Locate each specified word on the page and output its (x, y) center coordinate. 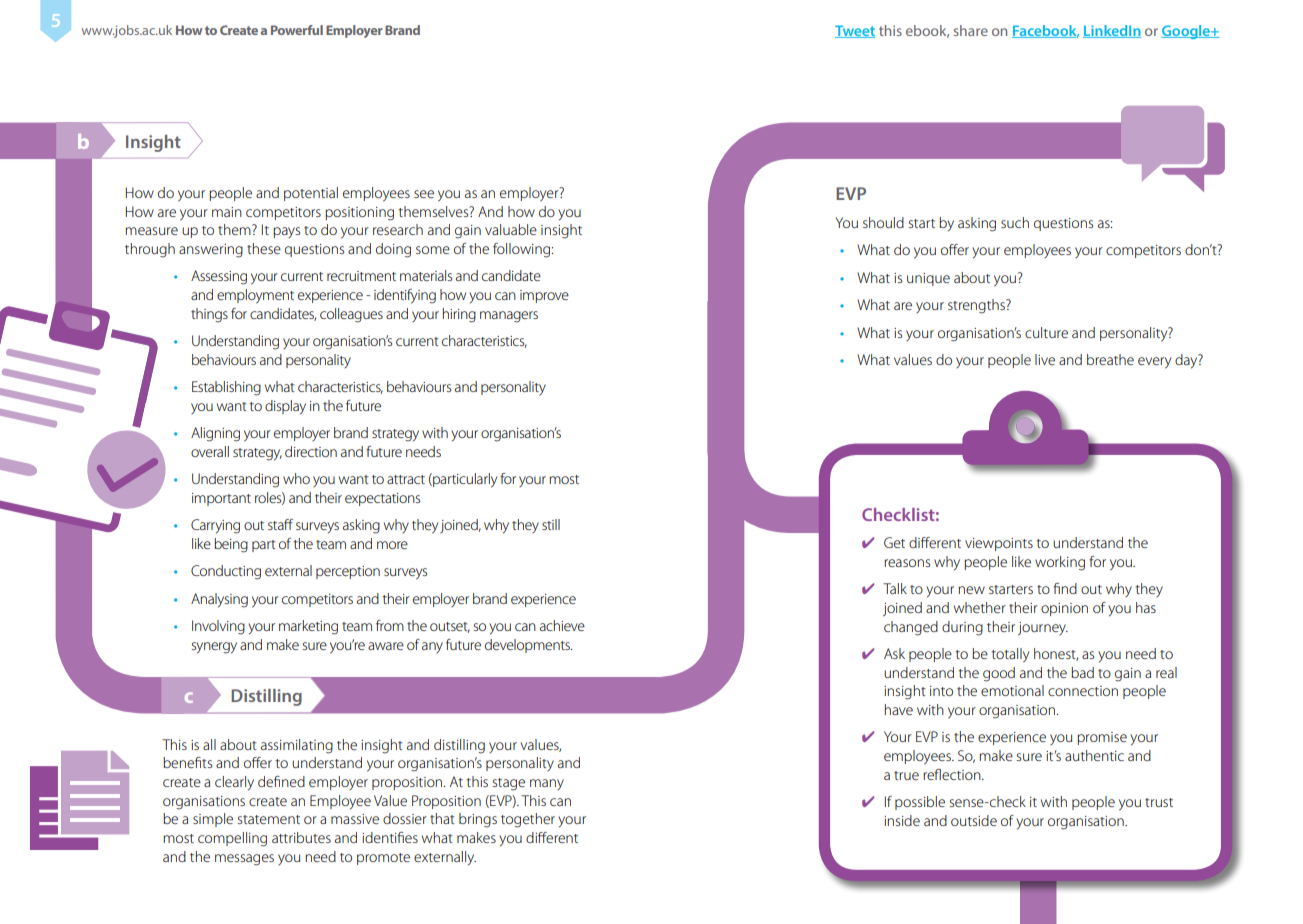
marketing (308, 627)
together (528, 820)
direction (311, 451)
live (1045, 359)
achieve (562, 625)
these (264, 248)
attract (406, 479)
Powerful (297, 30)
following (523, 250)
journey (1043, 628)
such (1015, 222)
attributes (301, 837)
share (971, 30)
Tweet (855, 31)
